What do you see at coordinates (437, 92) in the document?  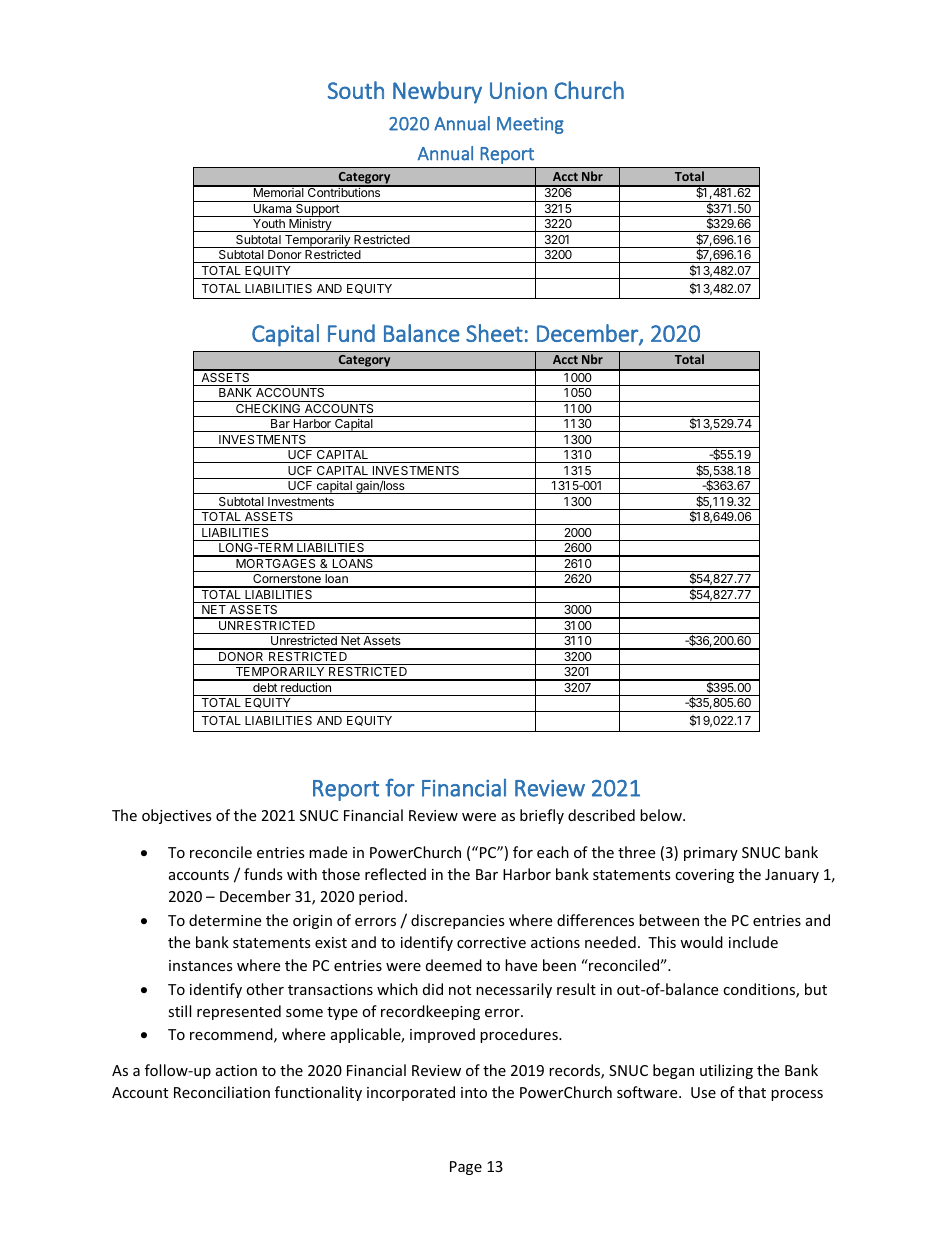 I see `Newbury` at bounding box center [437, 92].
